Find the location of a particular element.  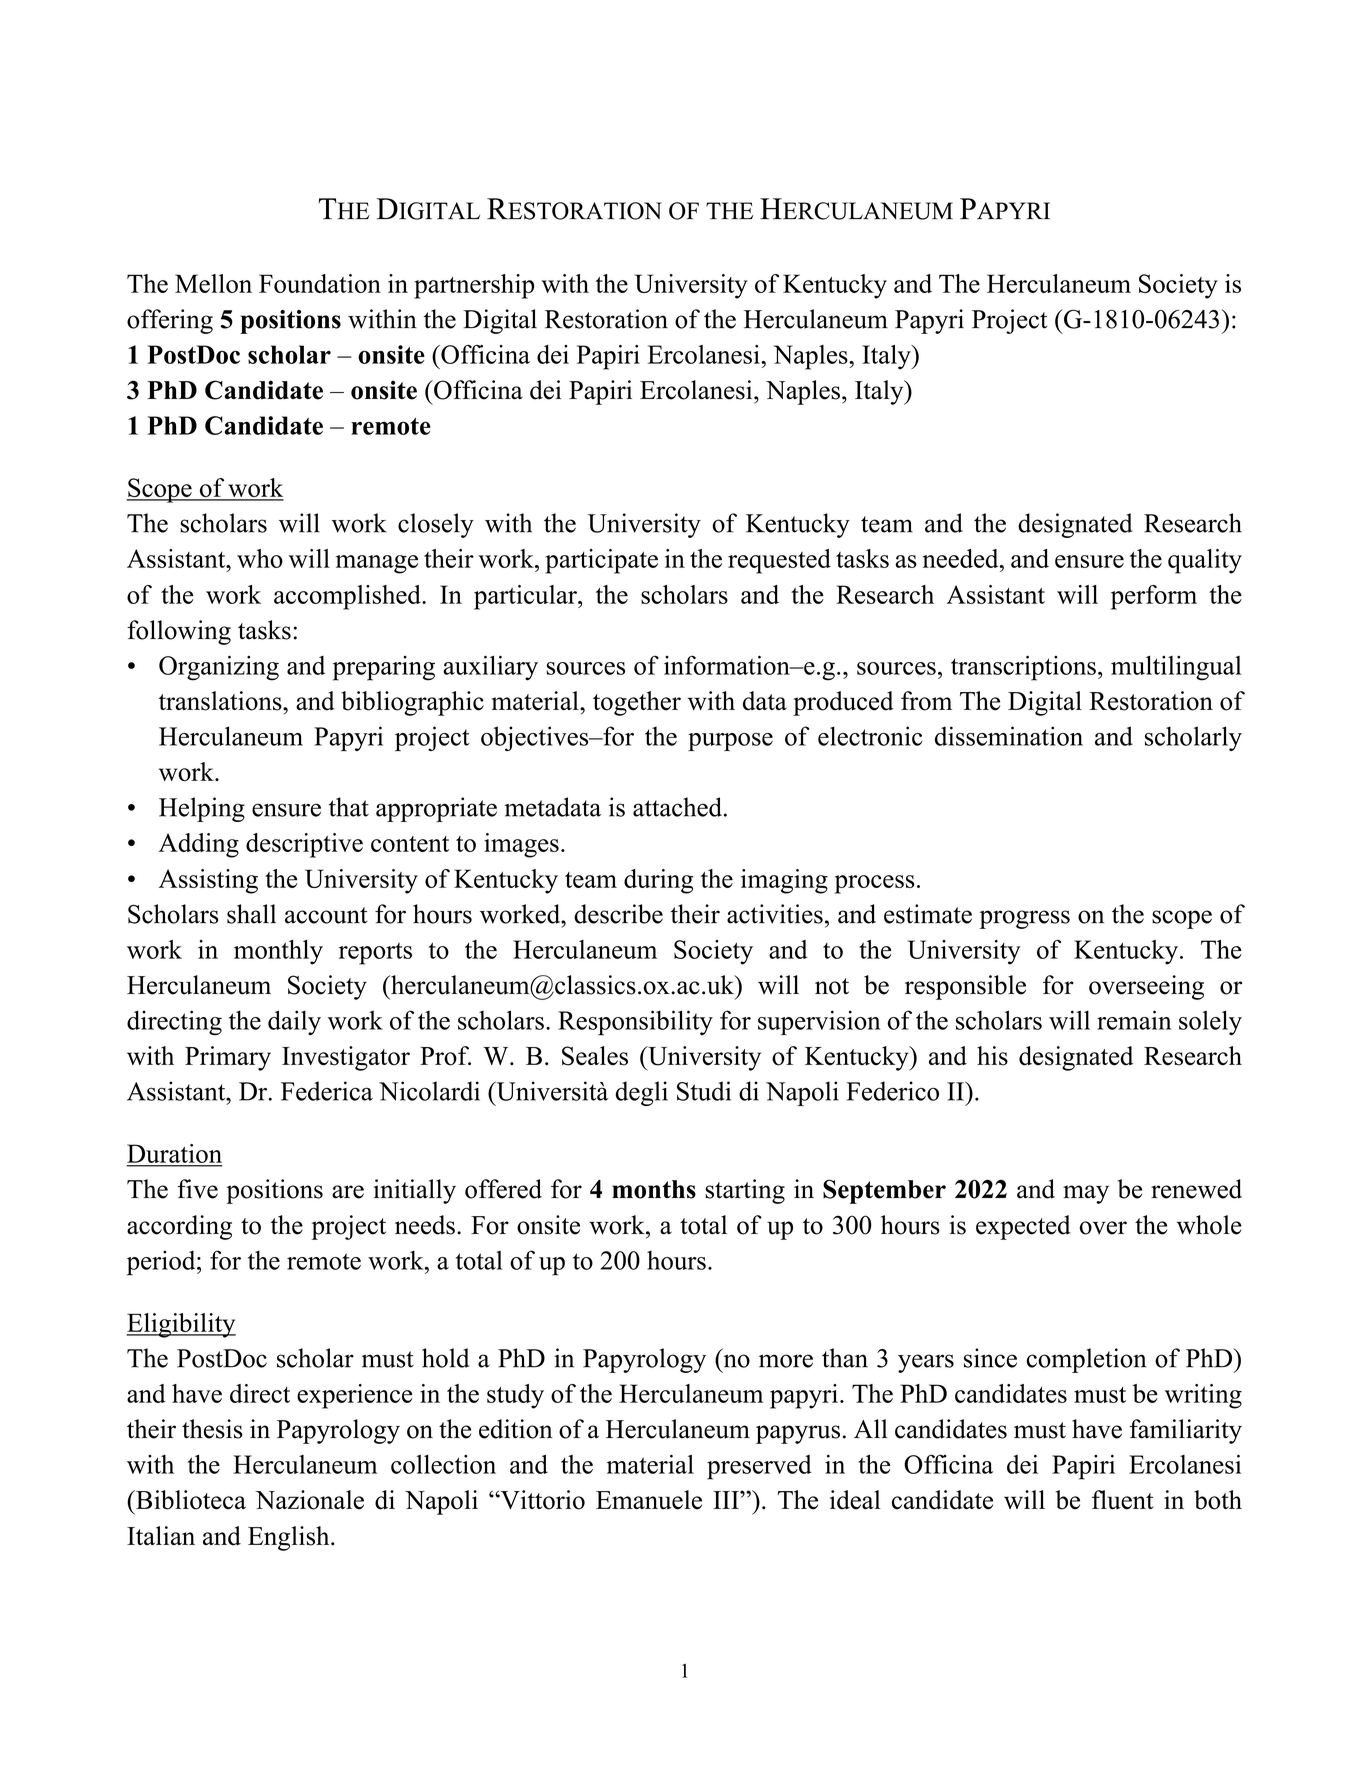

III is located at coordinates (727, 1500).
